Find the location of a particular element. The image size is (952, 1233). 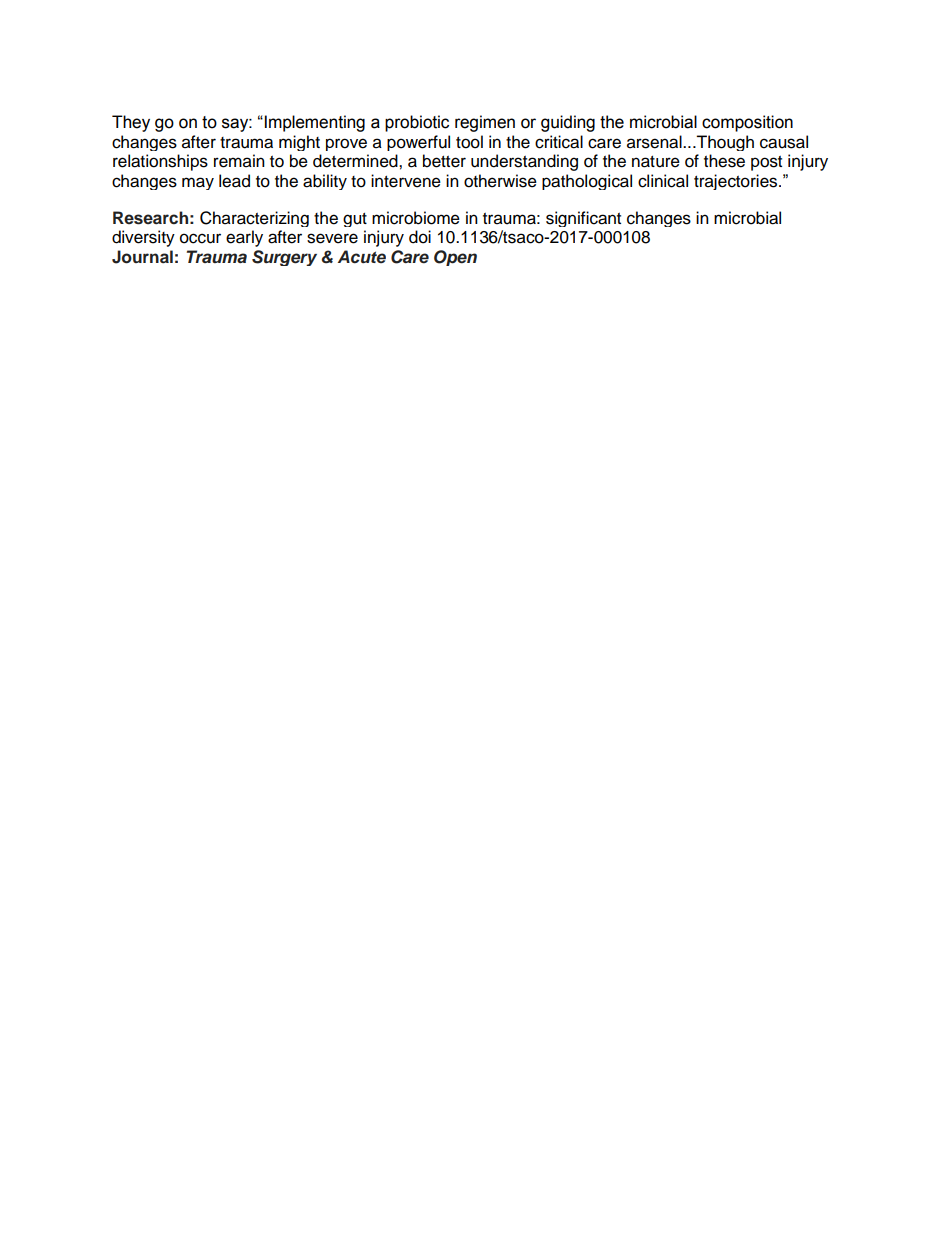

composition is located at coordinates (747, 123).
